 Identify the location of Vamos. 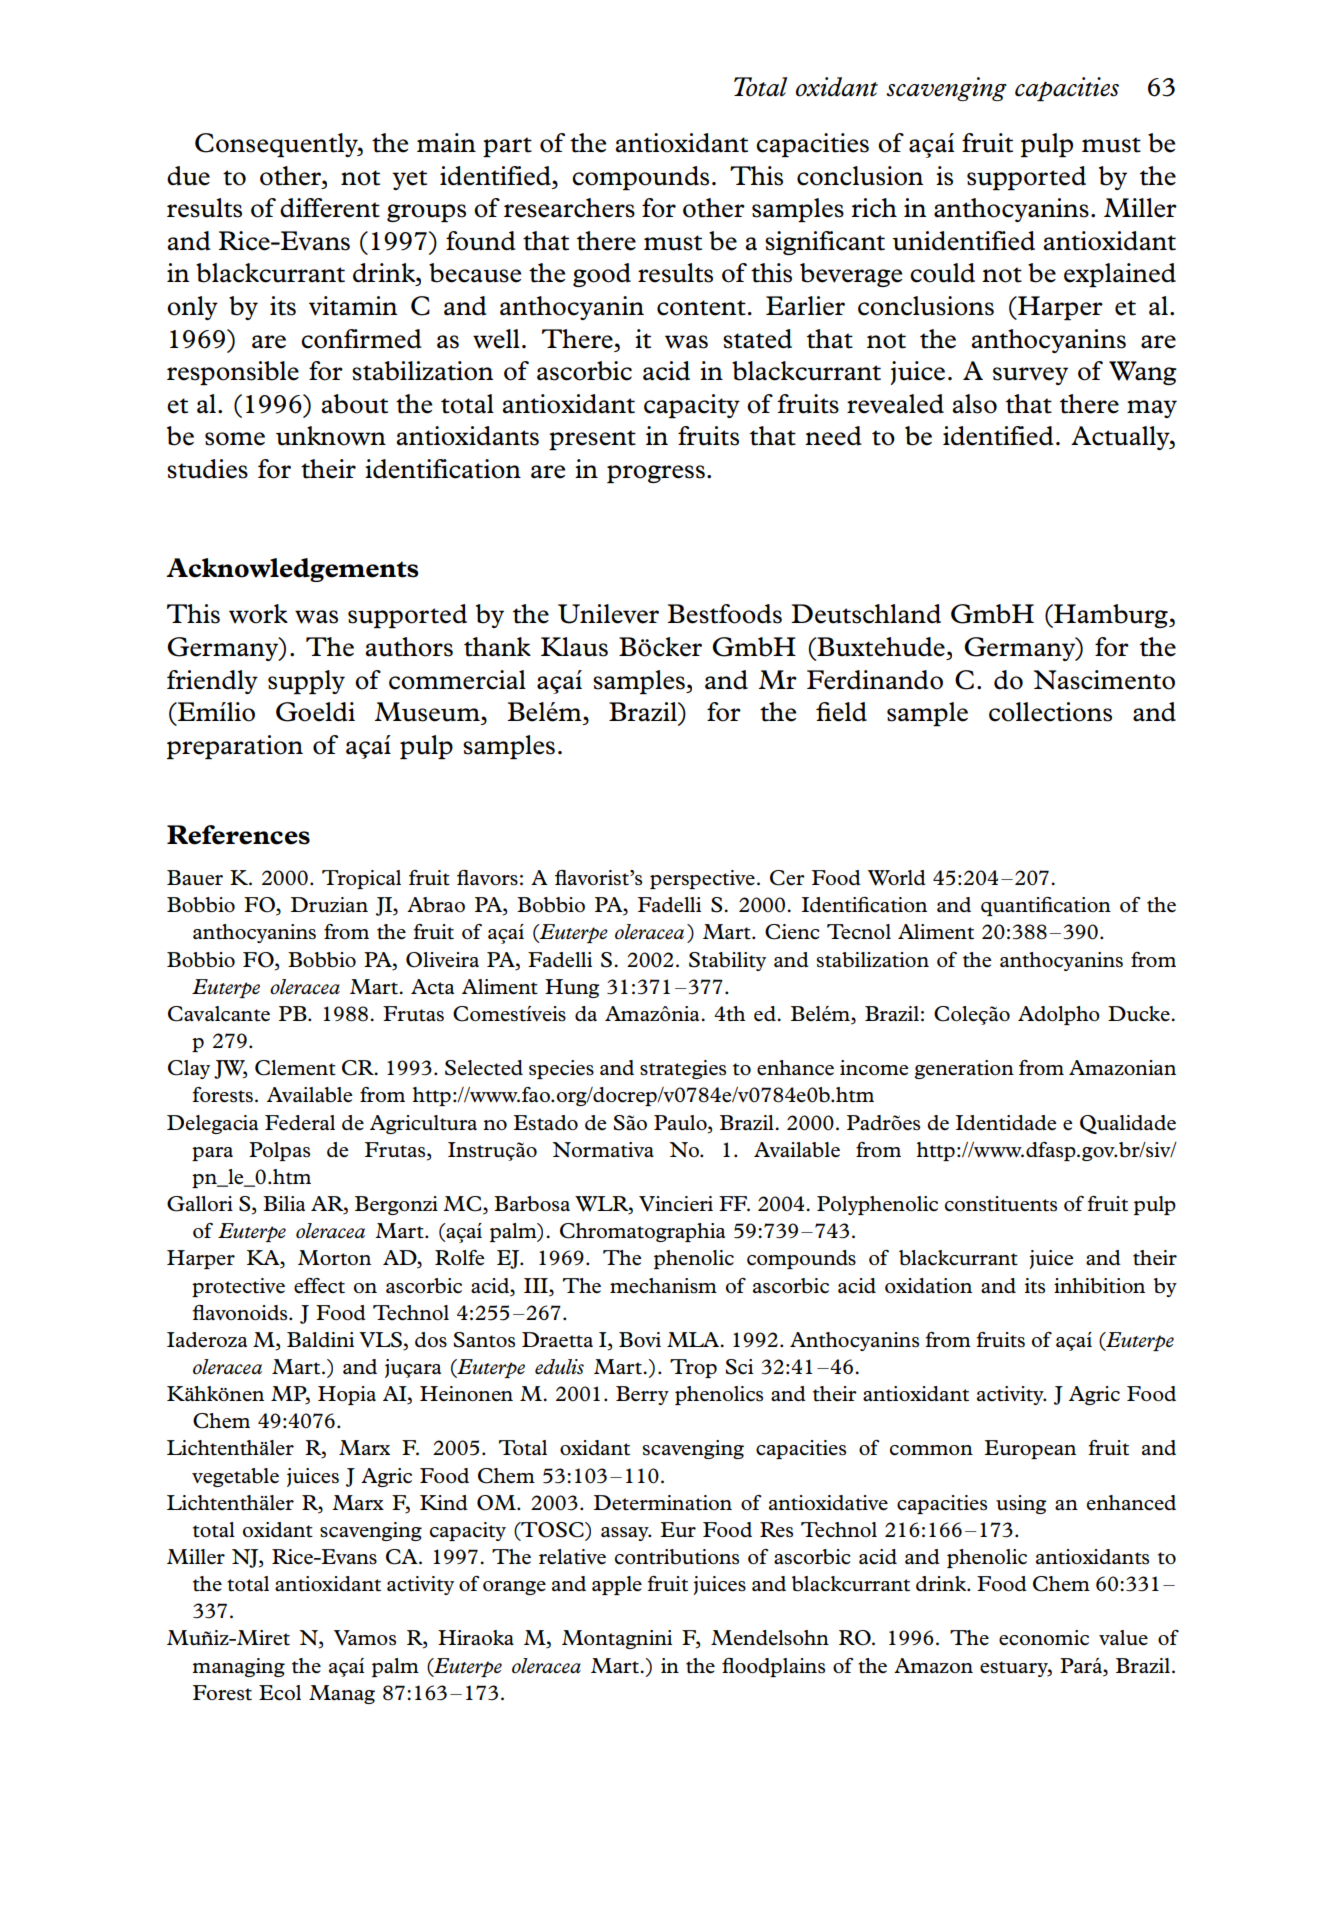
(365, 1638).
